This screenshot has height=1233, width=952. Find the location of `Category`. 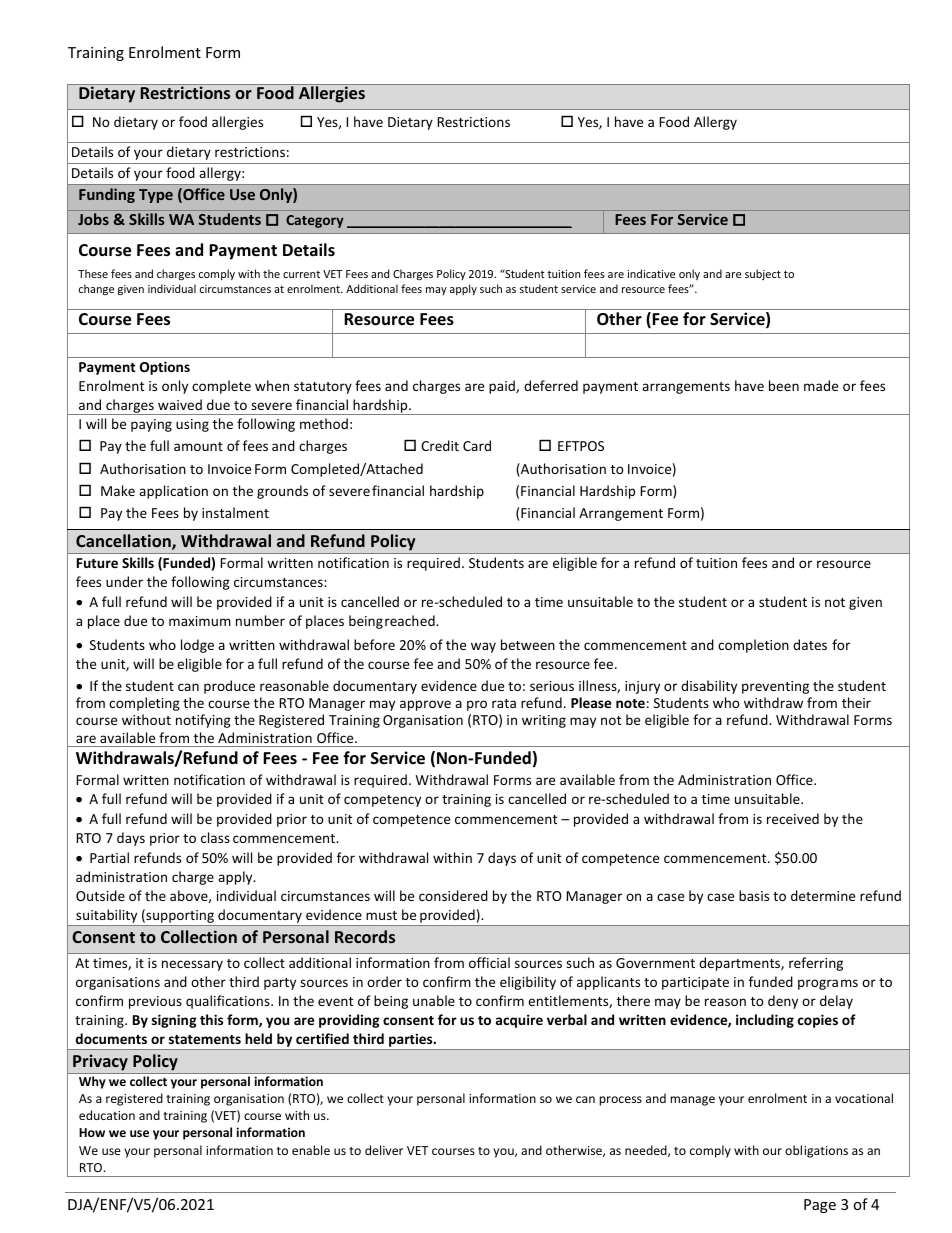

Category is located at coordinates (315, 221).
